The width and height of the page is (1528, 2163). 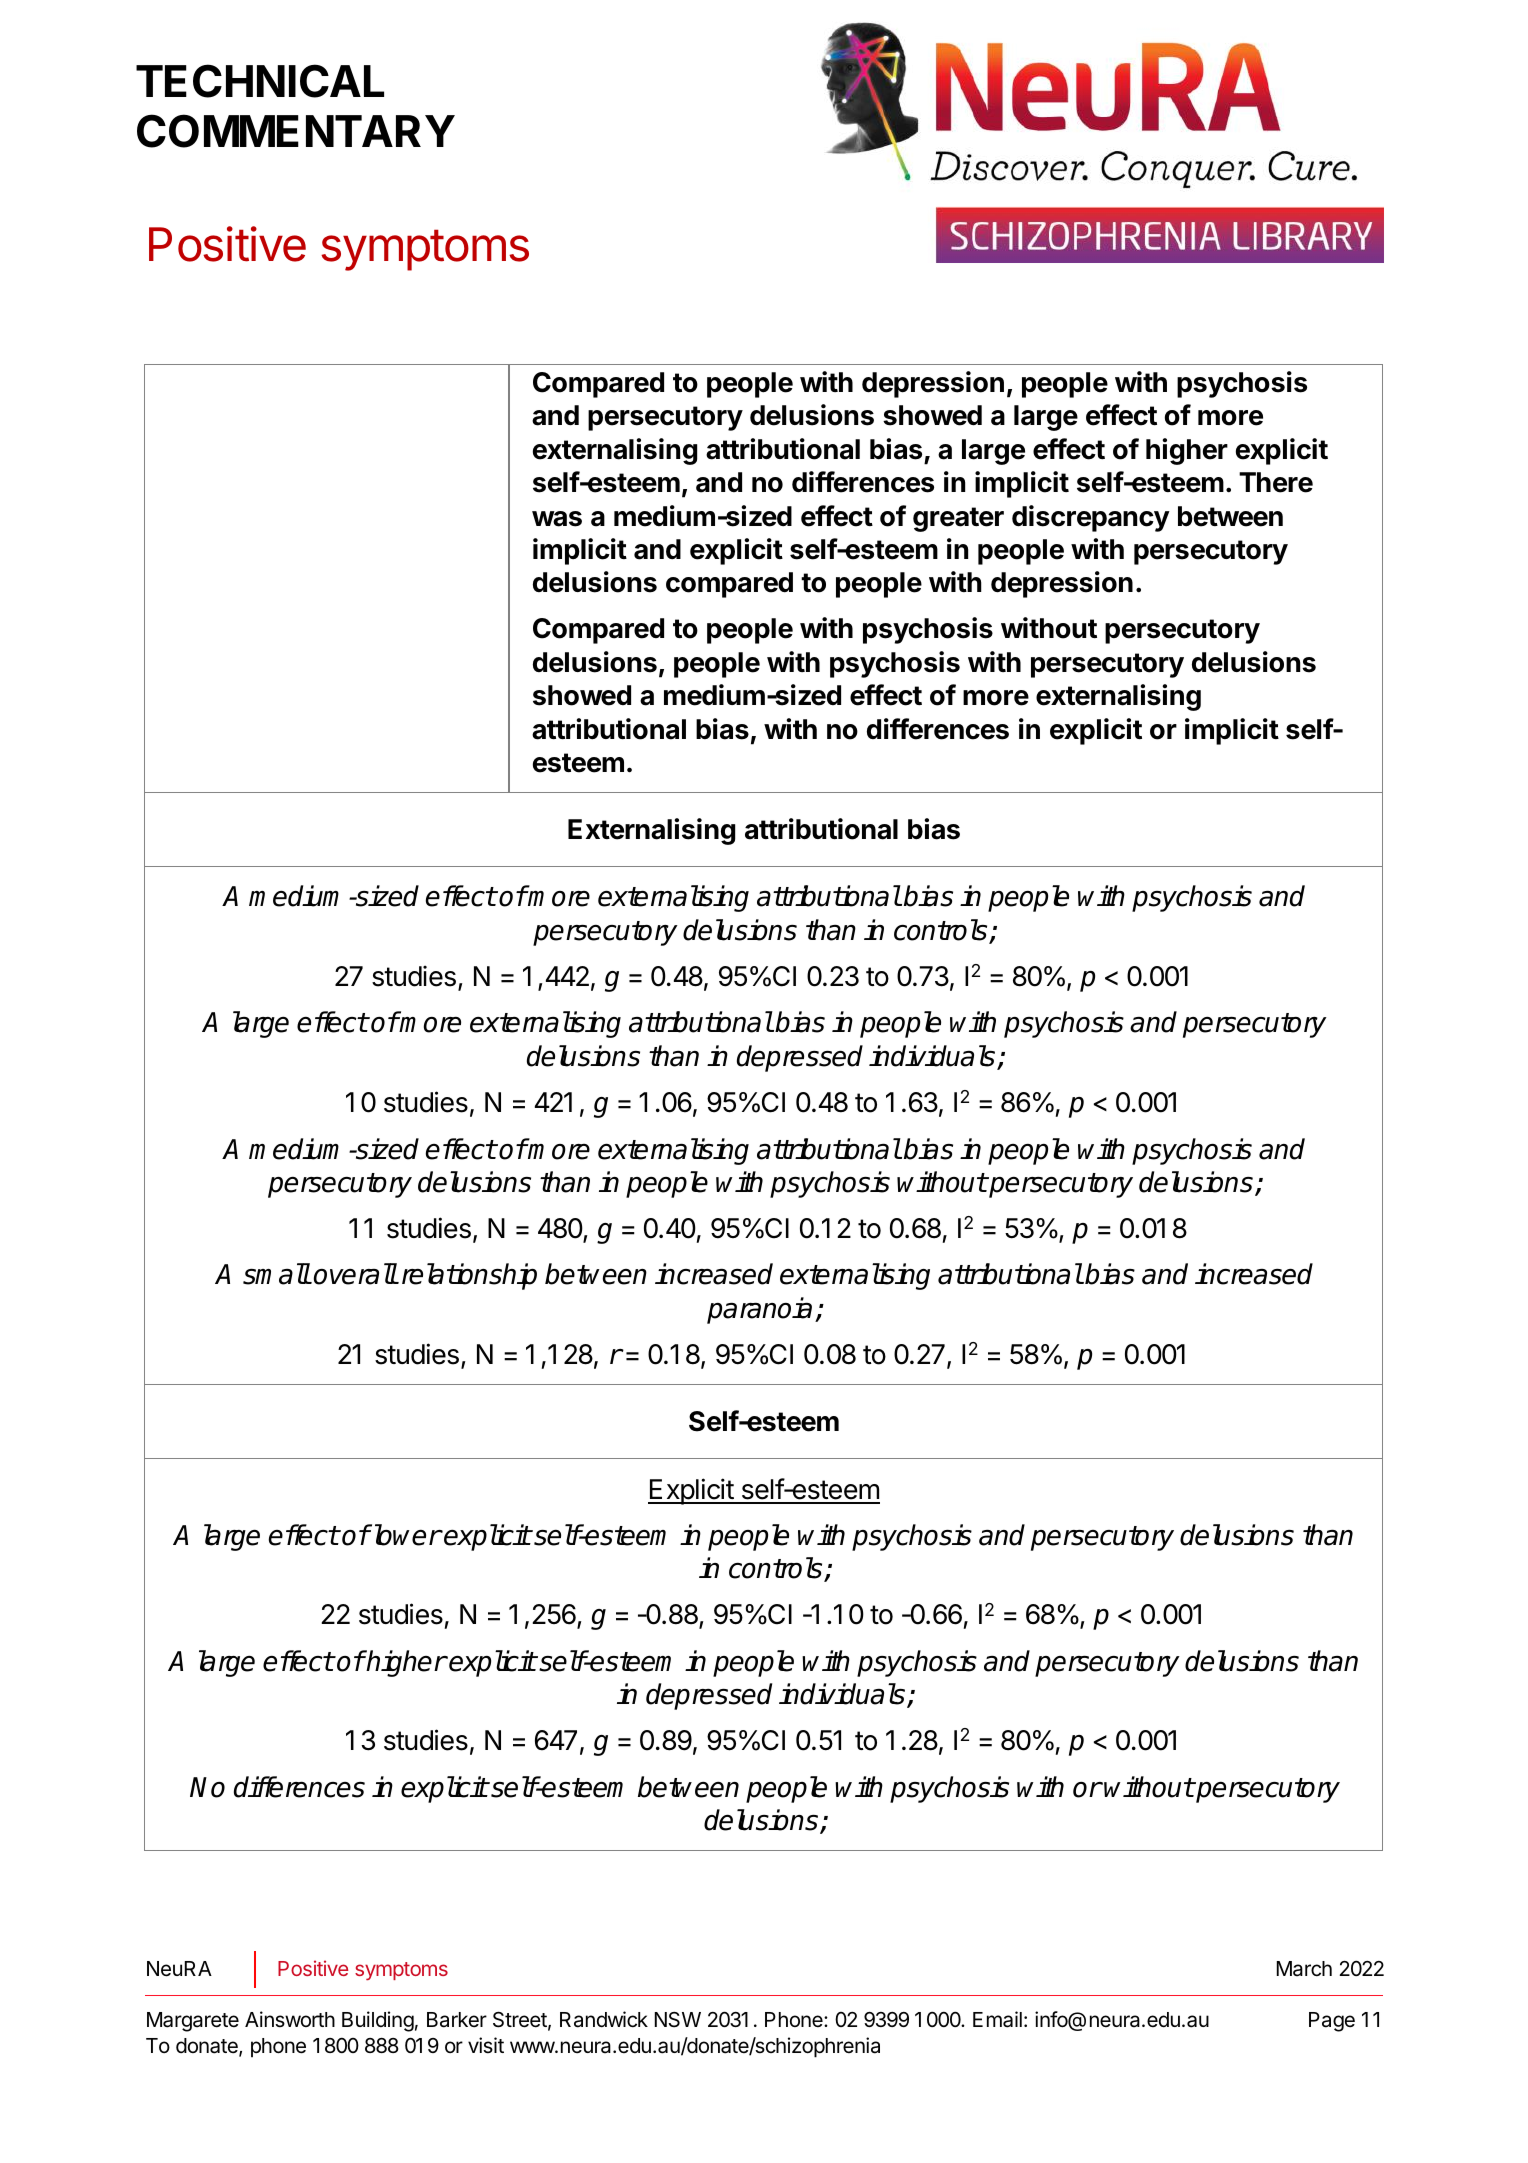 I want to click on discrepancy, so click(x=1091, y=518).
